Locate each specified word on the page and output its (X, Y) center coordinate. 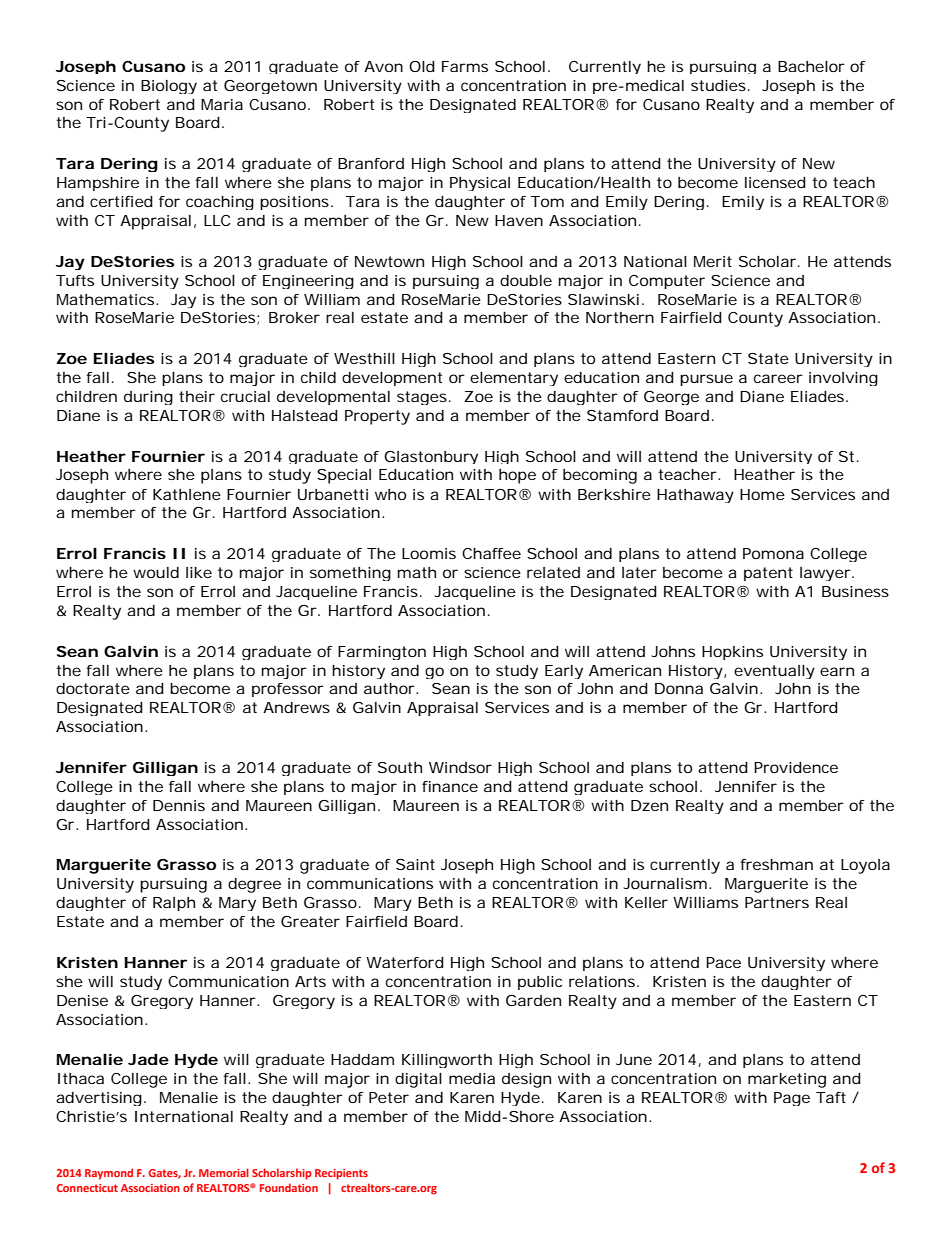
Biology (169, 87)
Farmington (382, 653)
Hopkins (732, 653)
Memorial (224, 1172)
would (156, 572)
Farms (465, 66)
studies (718, 85)
